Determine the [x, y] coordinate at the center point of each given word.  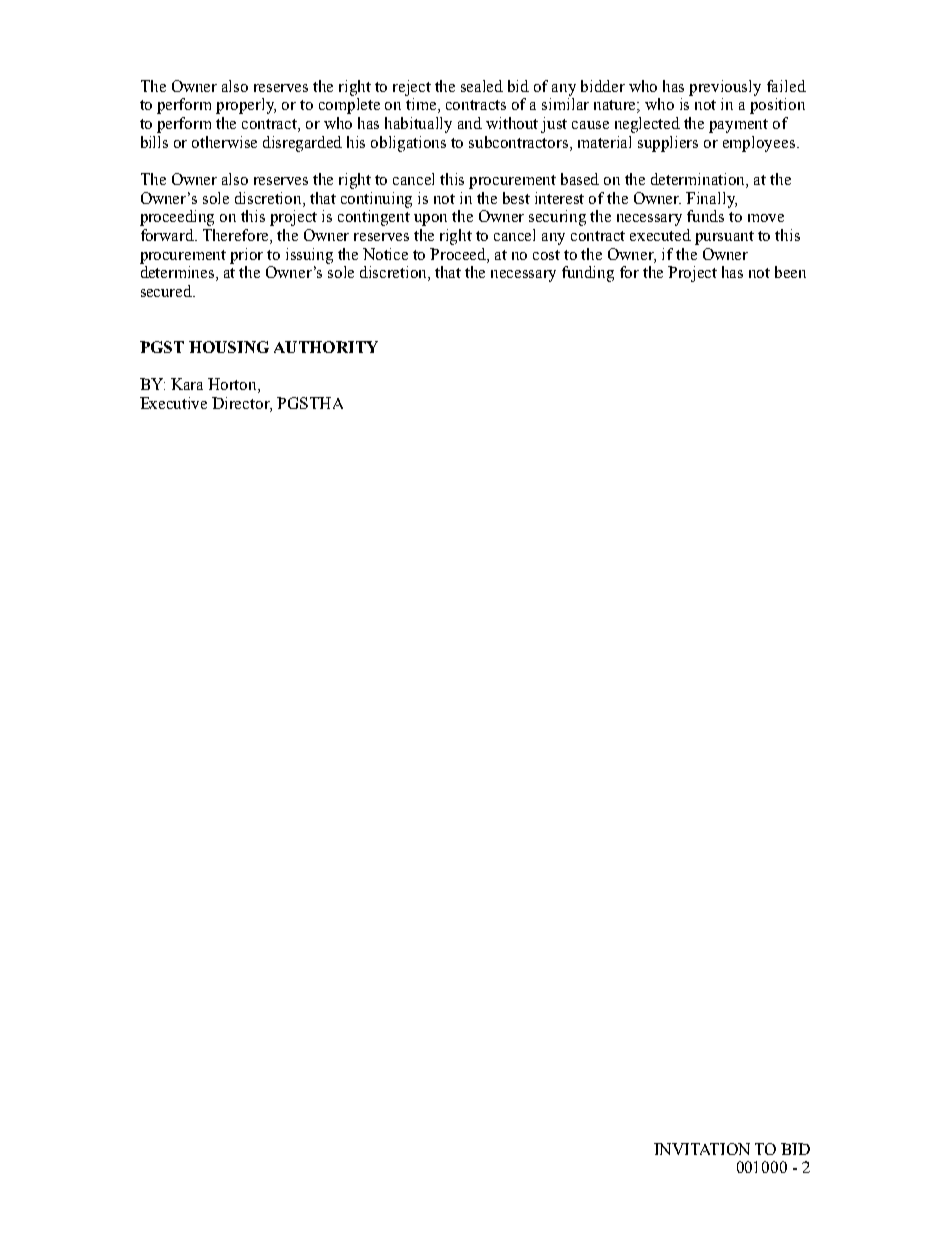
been [790, 272]
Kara [187, 384]
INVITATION [702, 1149]
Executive [173, 403]
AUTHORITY [326, 347]
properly [246, 106]
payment [738, 126]
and [470, 123]
